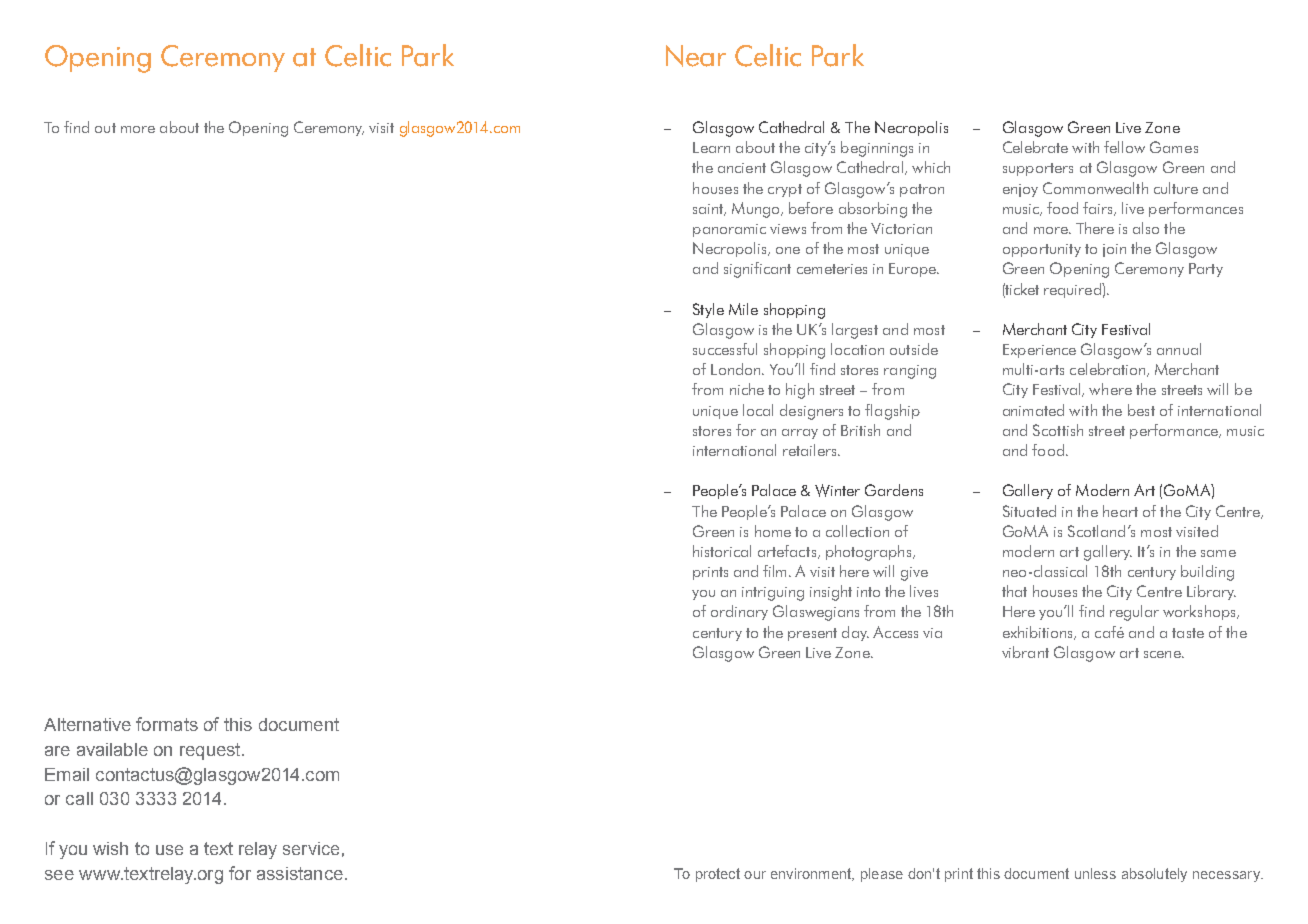  What do you see at coordinates (1095, 873) in the image?
I see `unless` at bounding box center [1095, 873].
